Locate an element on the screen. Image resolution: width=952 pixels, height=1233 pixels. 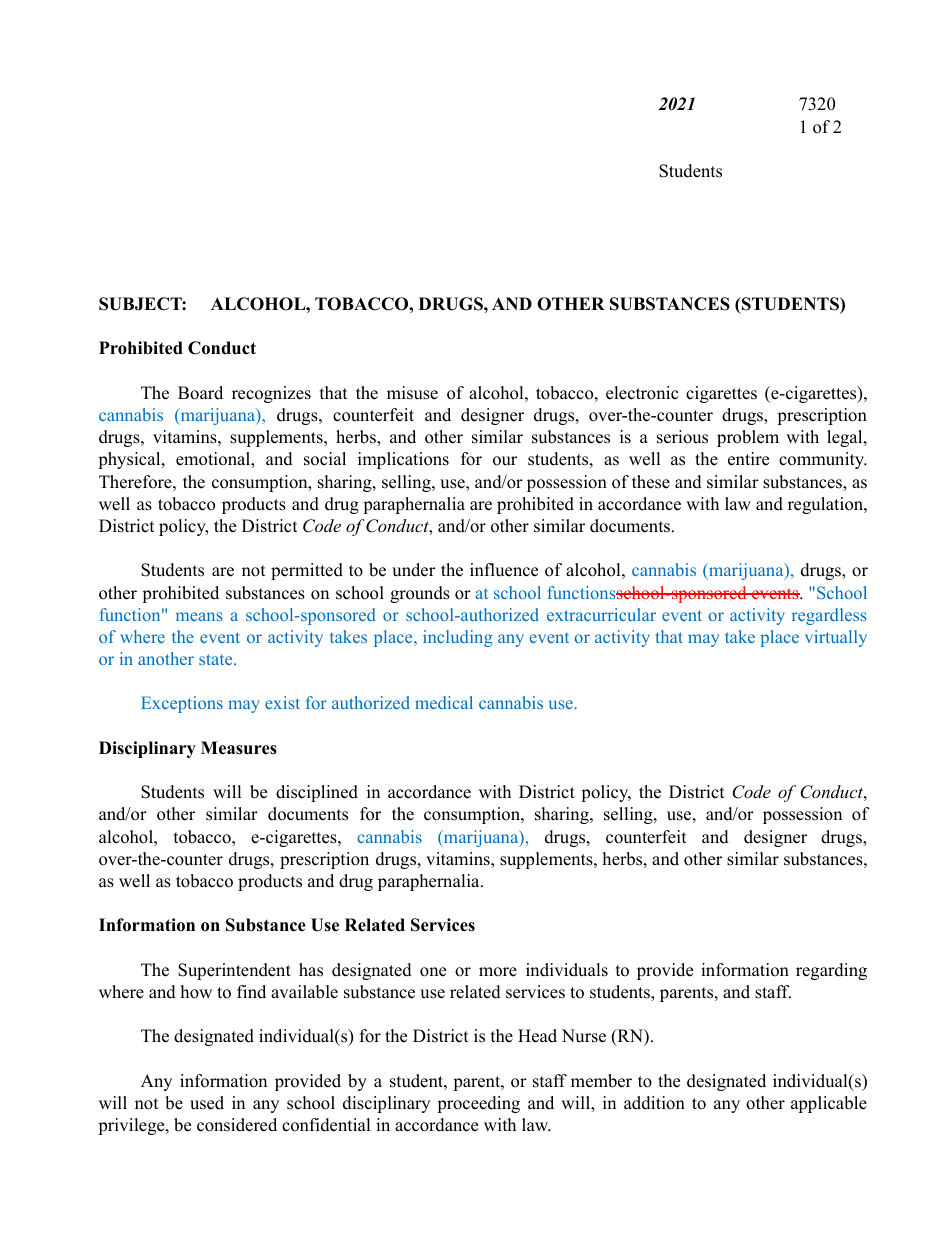
virtually is located at coordinates (836, 638).
